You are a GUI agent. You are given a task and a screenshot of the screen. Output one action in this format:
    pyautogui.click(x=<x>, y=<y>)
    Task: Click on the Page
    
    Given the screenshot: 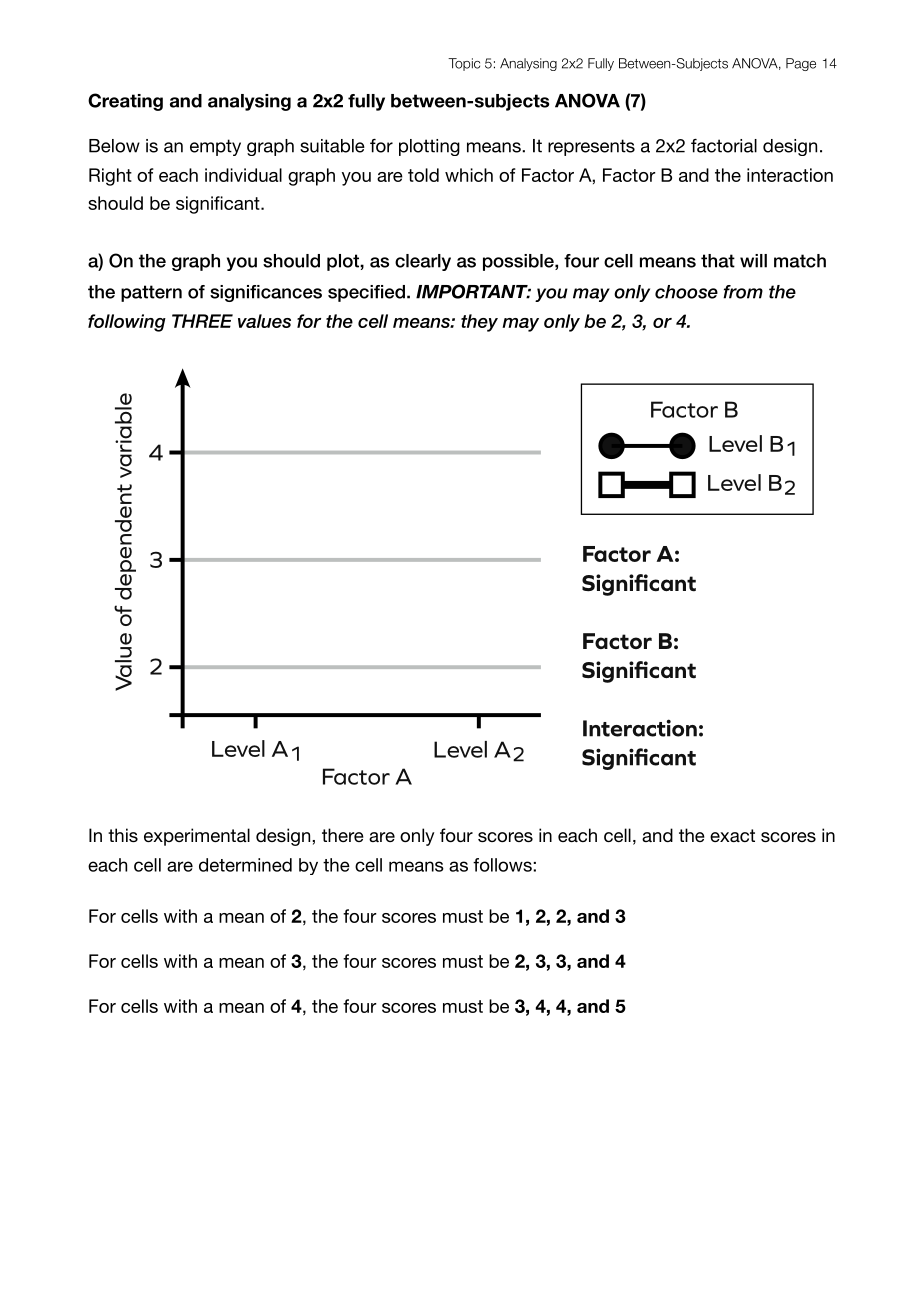 What is the action you would take?
    pyautogui.click(x=801, y=64)
